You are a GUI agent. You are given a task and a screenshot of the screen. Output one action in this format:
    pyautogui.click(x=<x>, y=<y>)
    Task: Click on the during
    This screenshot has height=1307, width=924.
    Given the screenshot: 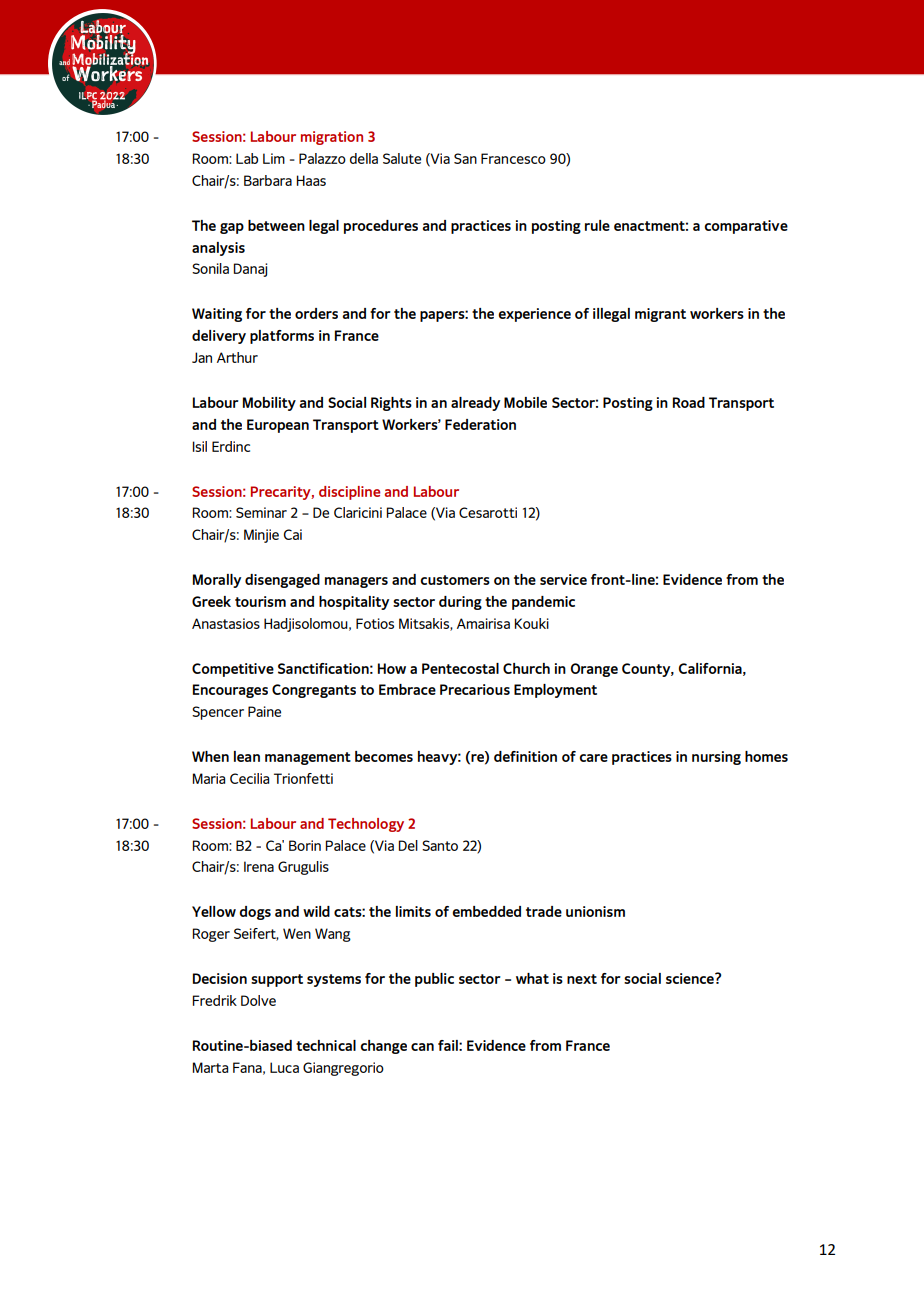 What is the action you would take?
    pyautogui.click(x=460, y=603)
